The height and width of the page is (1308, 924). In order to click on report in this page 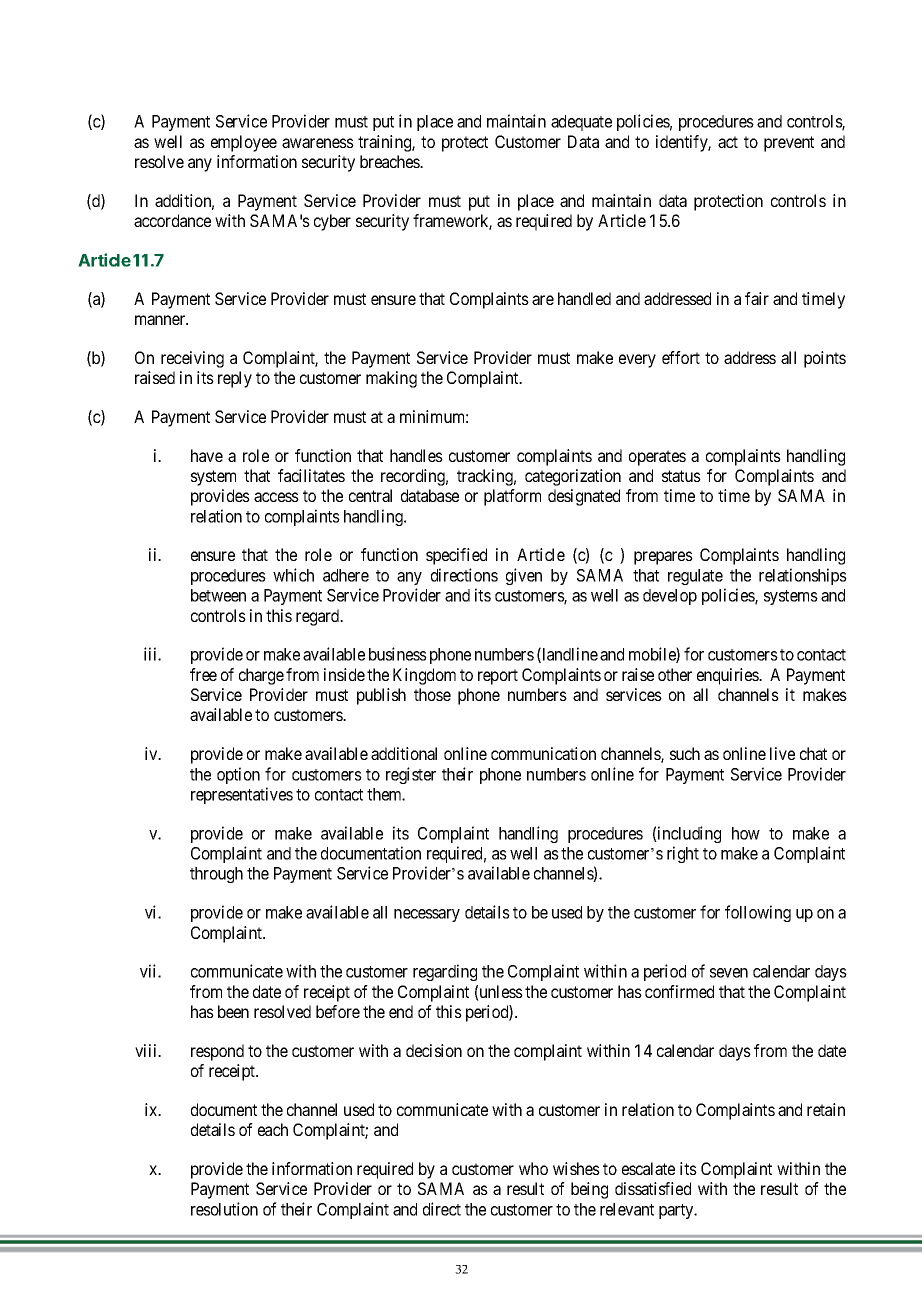, I will do `click(498, 677)`.
